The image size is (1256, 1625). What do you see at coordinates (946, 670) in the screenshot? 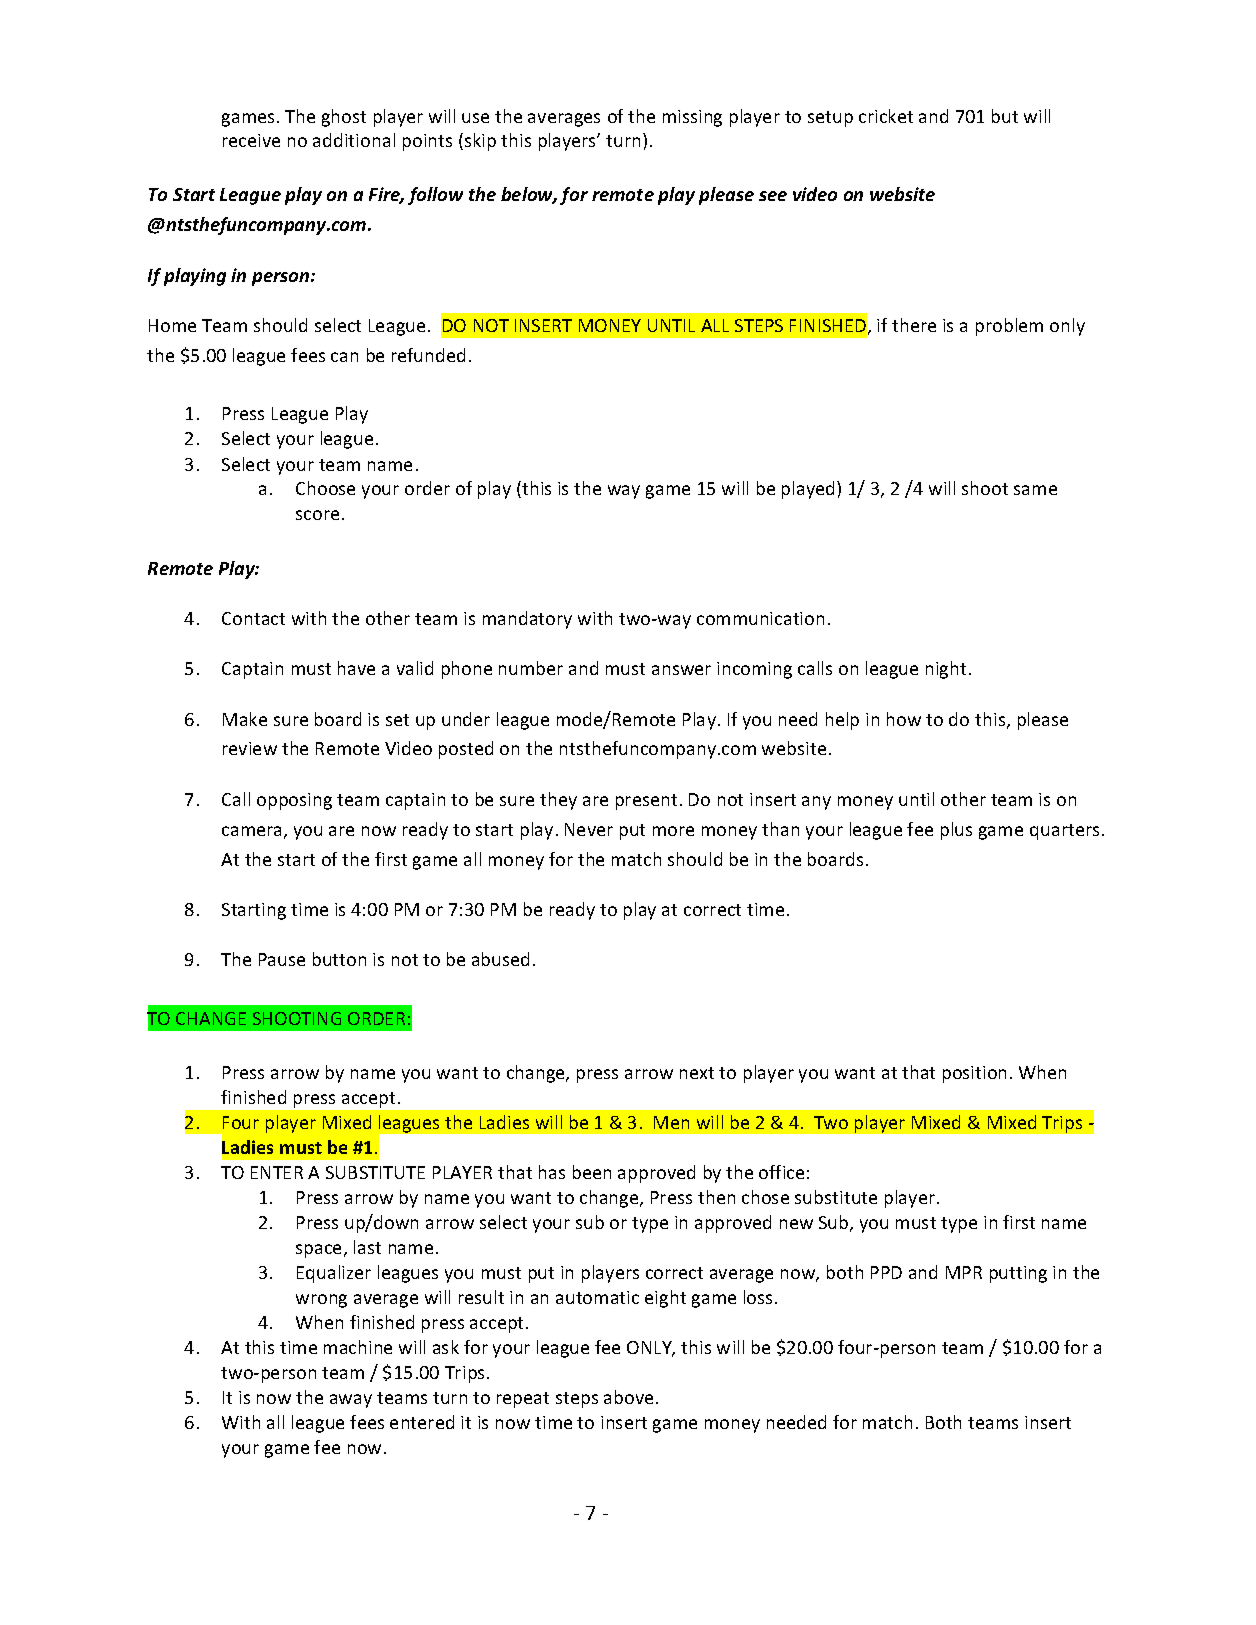
I see `night` at bounding box center [946, 670].
